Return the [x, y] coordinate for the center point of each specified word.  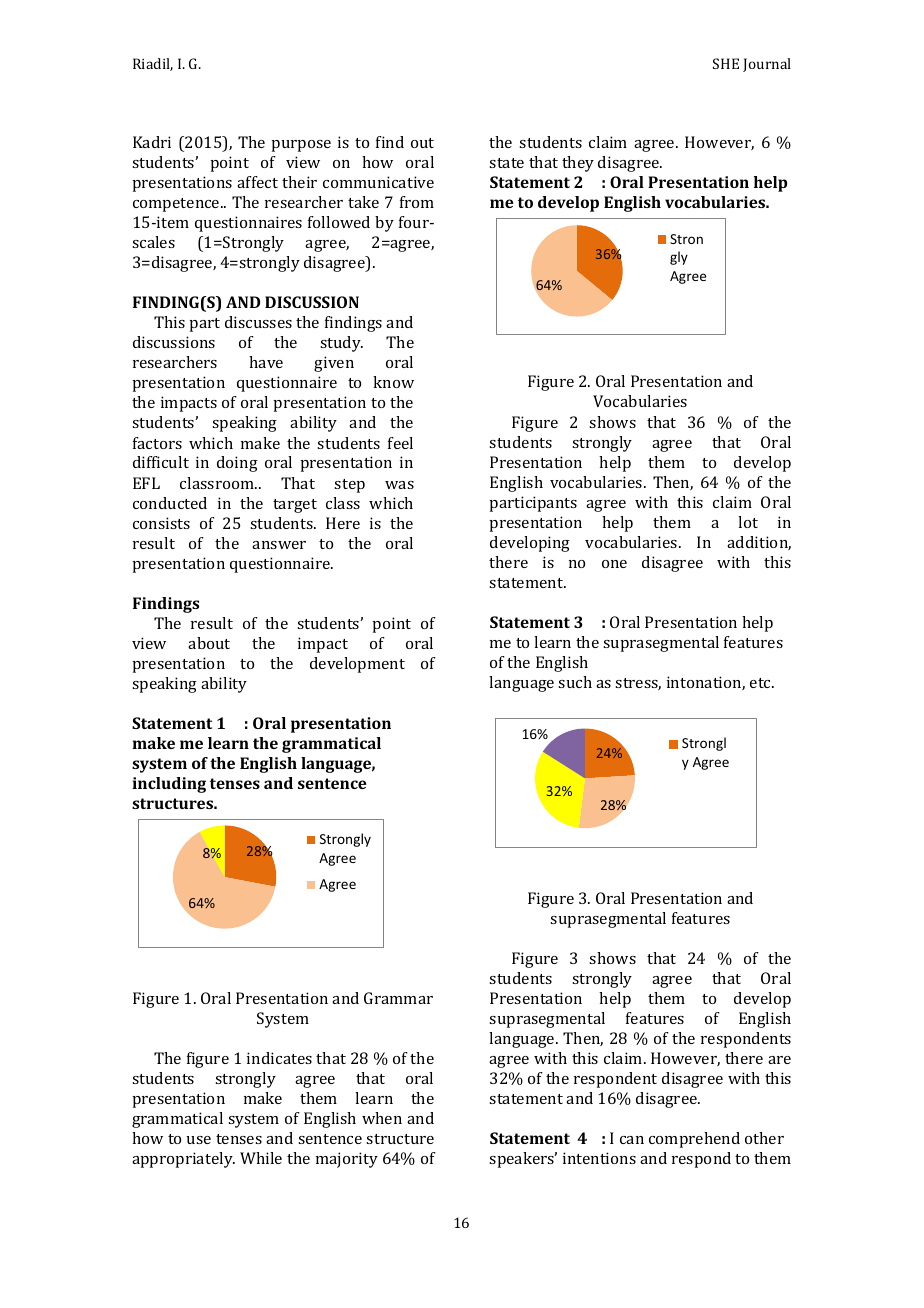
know [393, 382]
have [266, 362]
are [779, 1060]
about [209, 643]
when [382, 1118]
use [199, 1140]
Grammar [398, 998]
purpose [301, 146]
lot [748, 522]
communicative [378, 182]
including [169, 785]
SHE [726, 63]
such [575, 682]
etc [761, 683]
